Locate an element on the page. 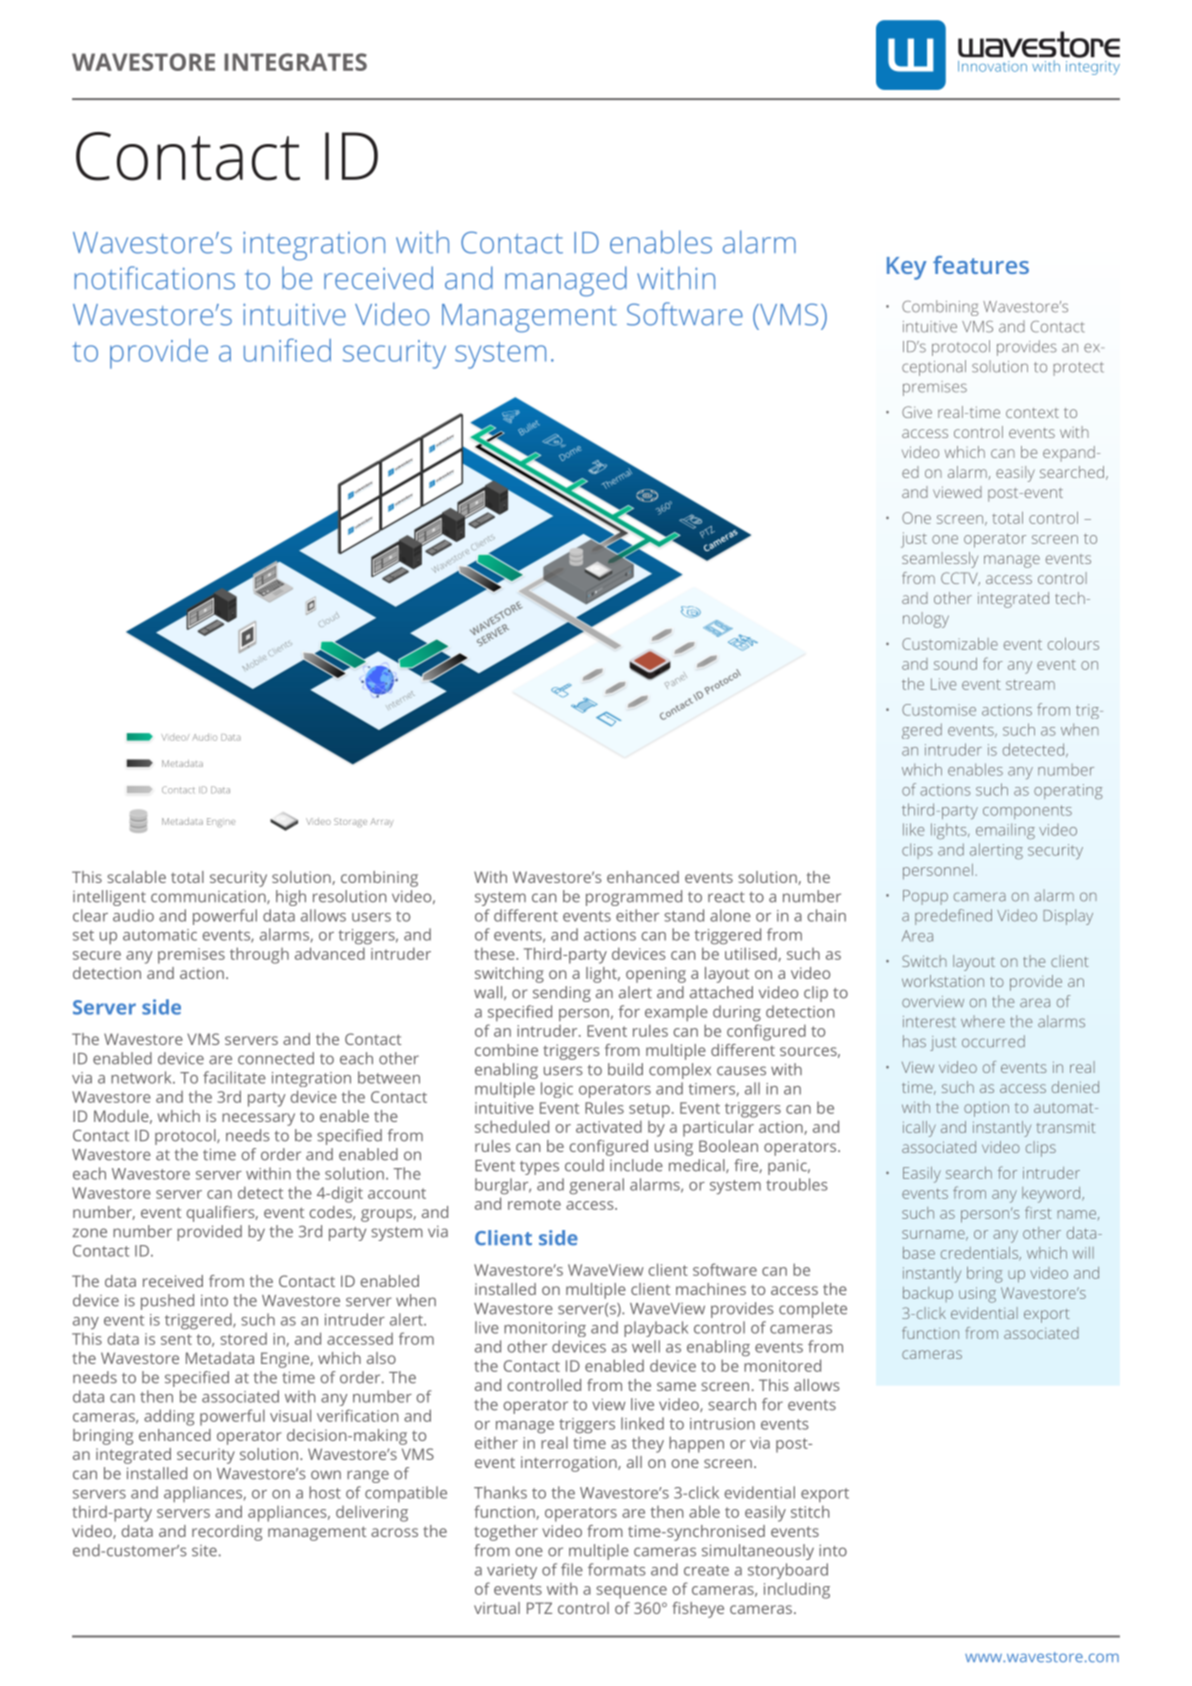  stitch is located at coordinates (810, 1511).
